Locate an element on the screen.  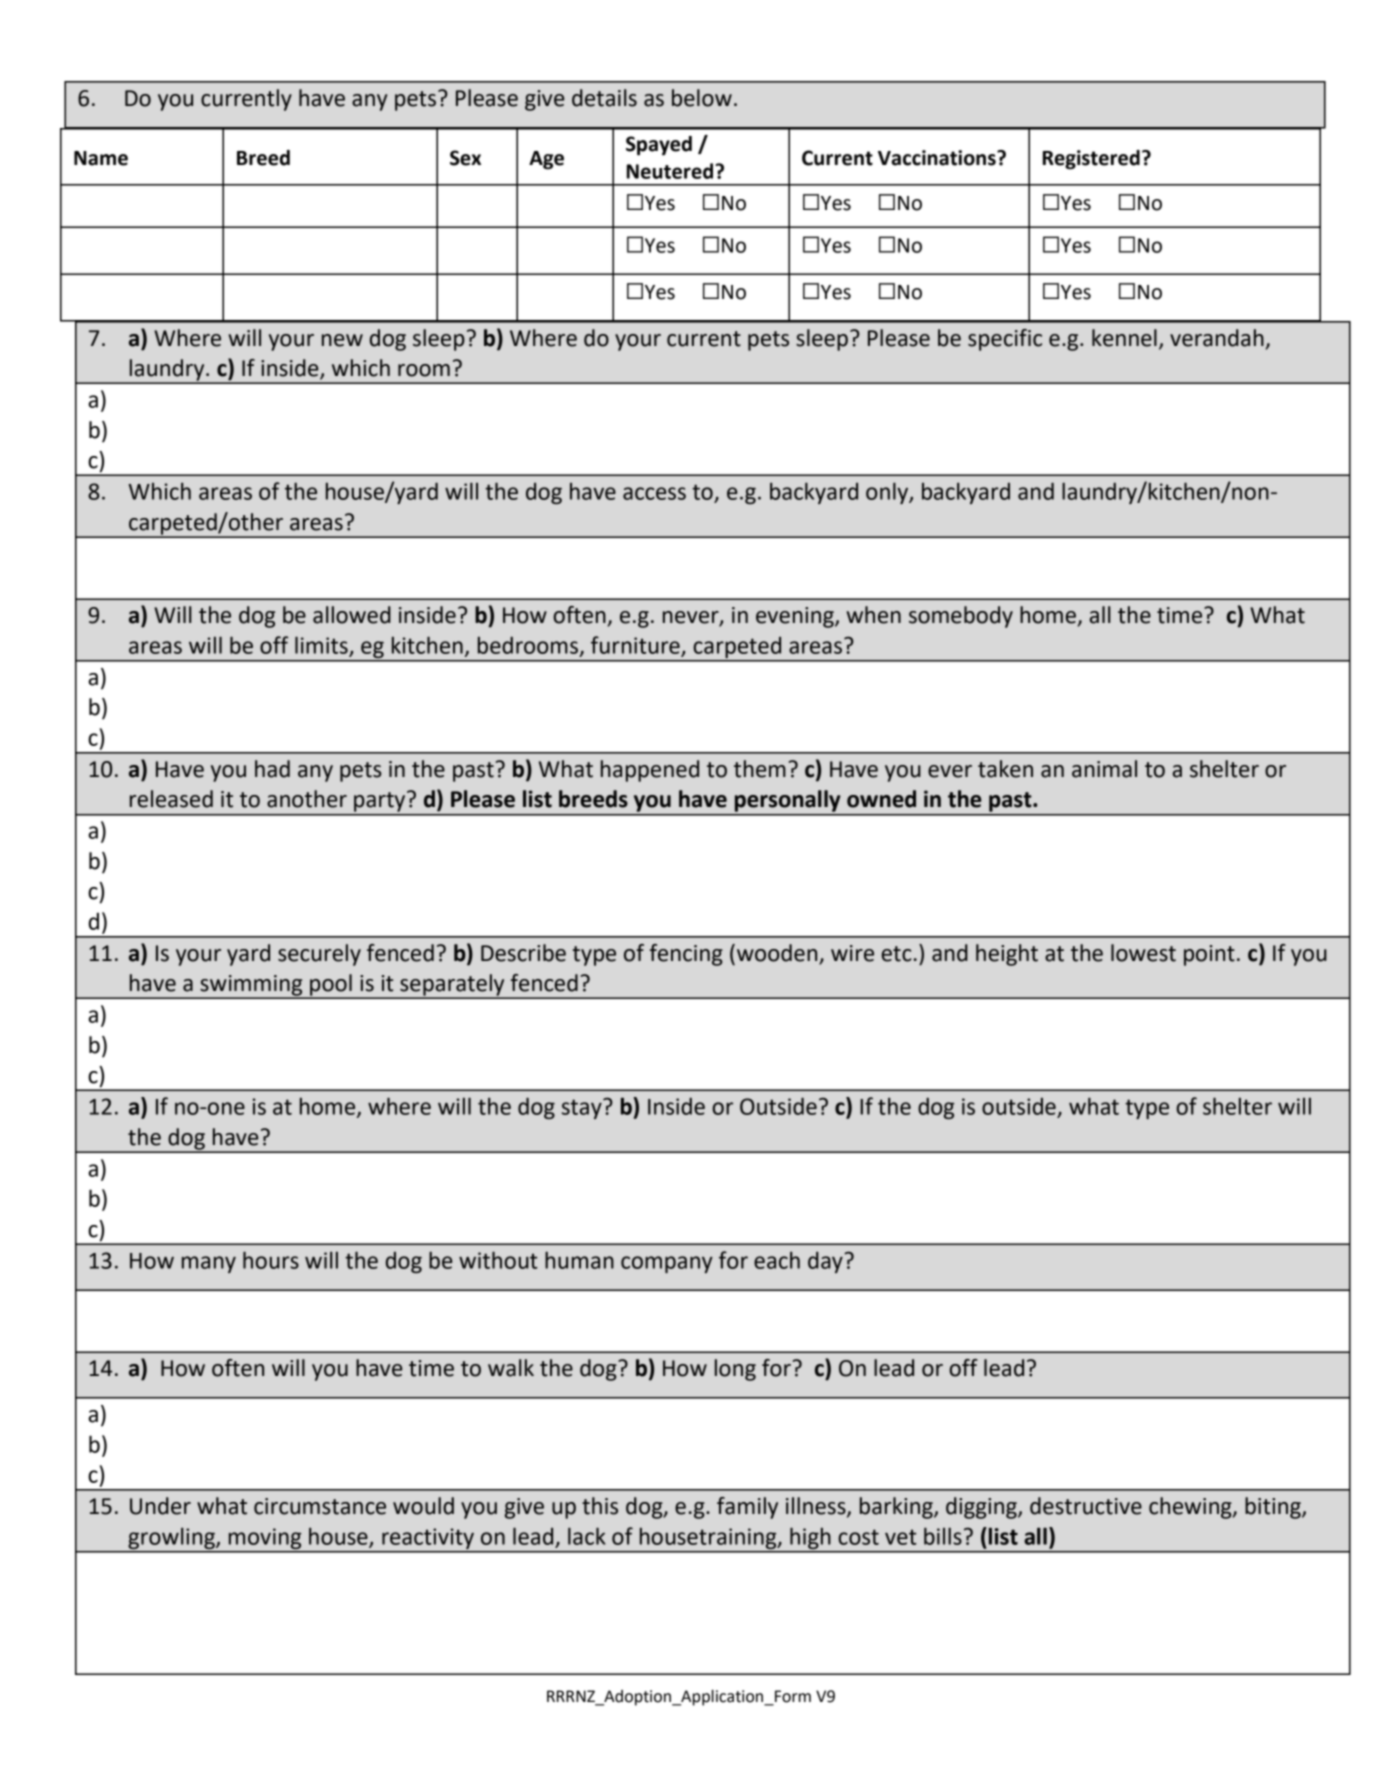
moving is located at coordinates (265, 1538).
